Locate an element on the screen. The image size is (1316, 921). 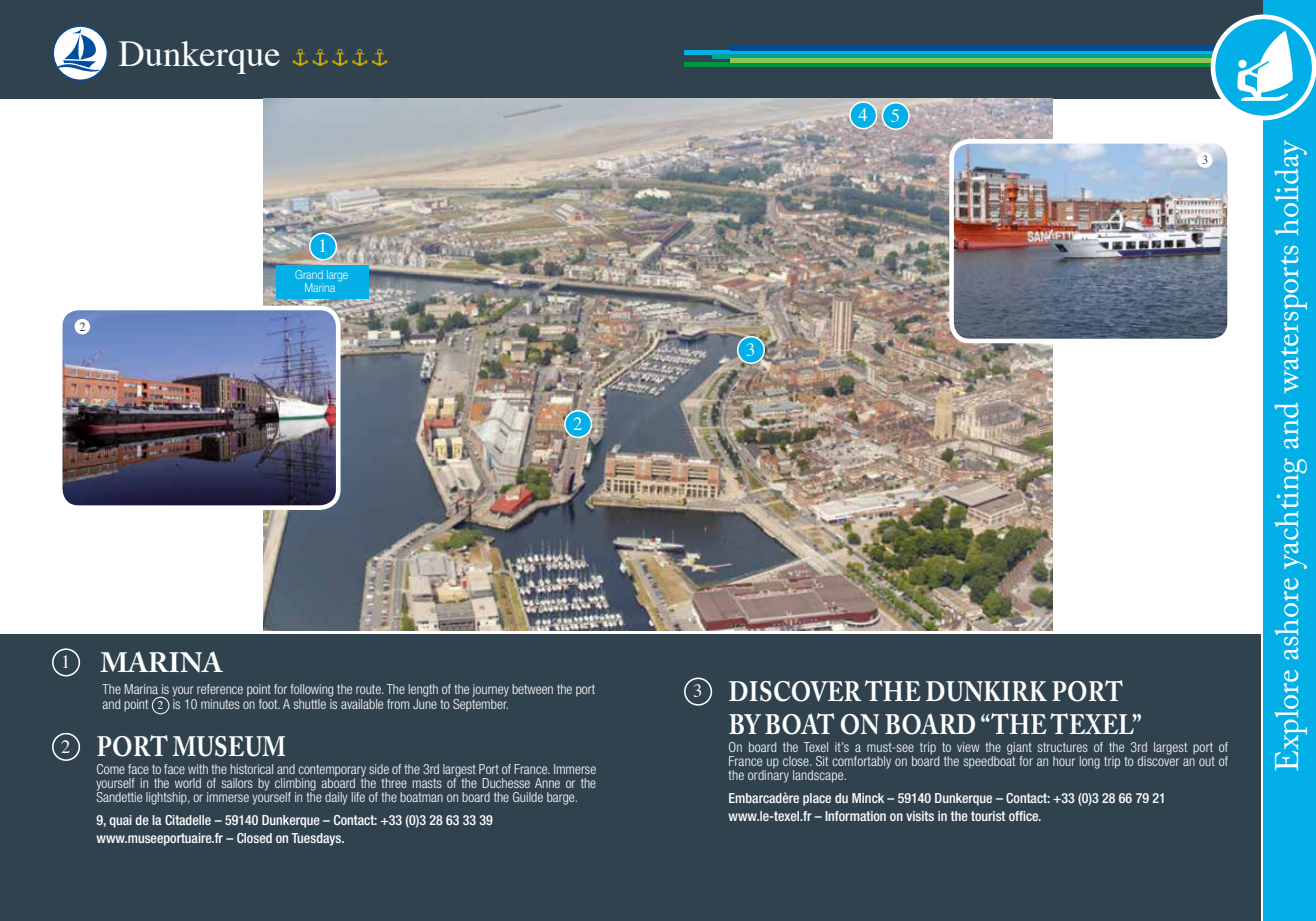
between is located at coordinates (532, 689).
